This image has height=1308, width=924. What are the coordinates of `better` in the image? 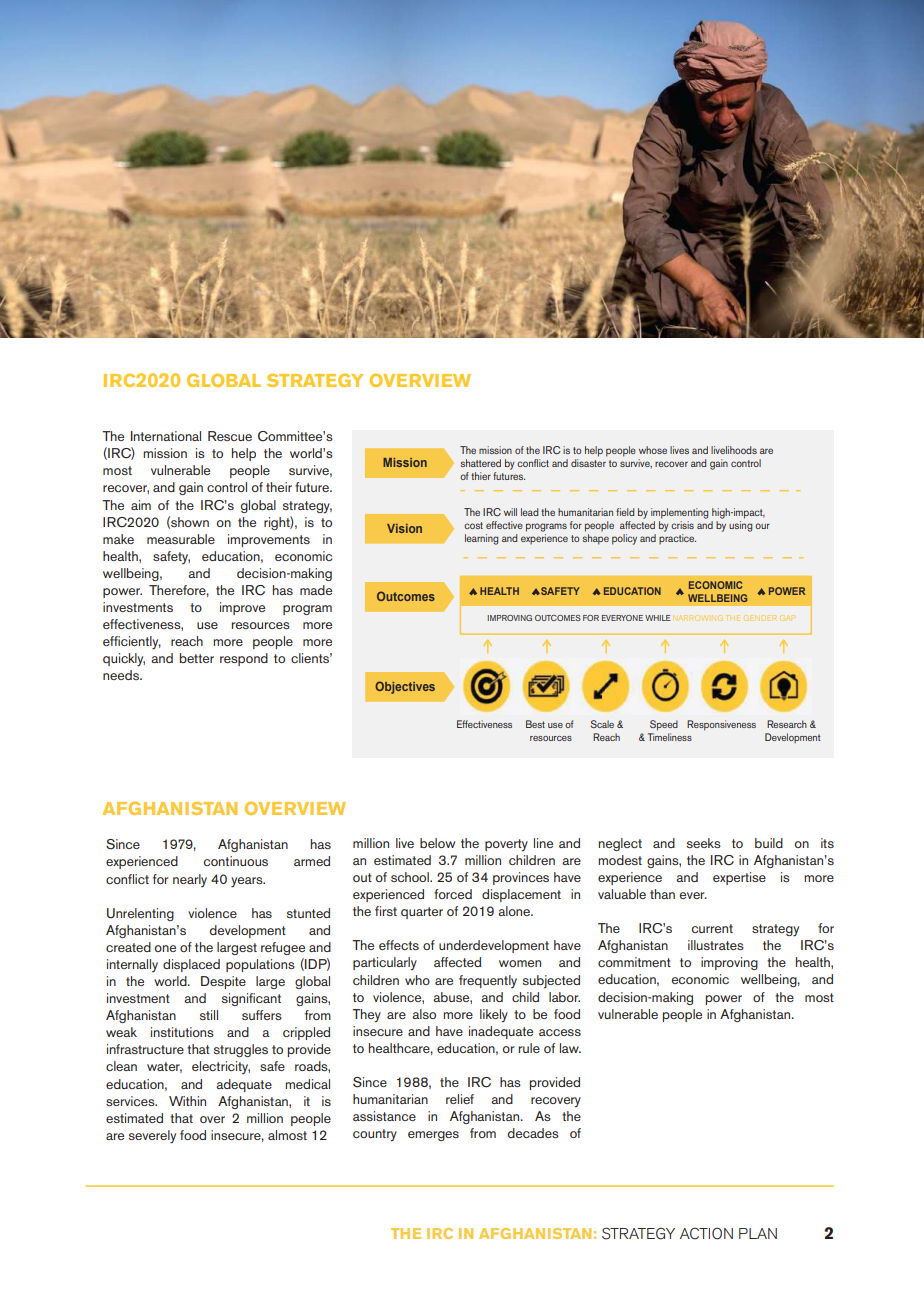 It's located at (197, 658).
